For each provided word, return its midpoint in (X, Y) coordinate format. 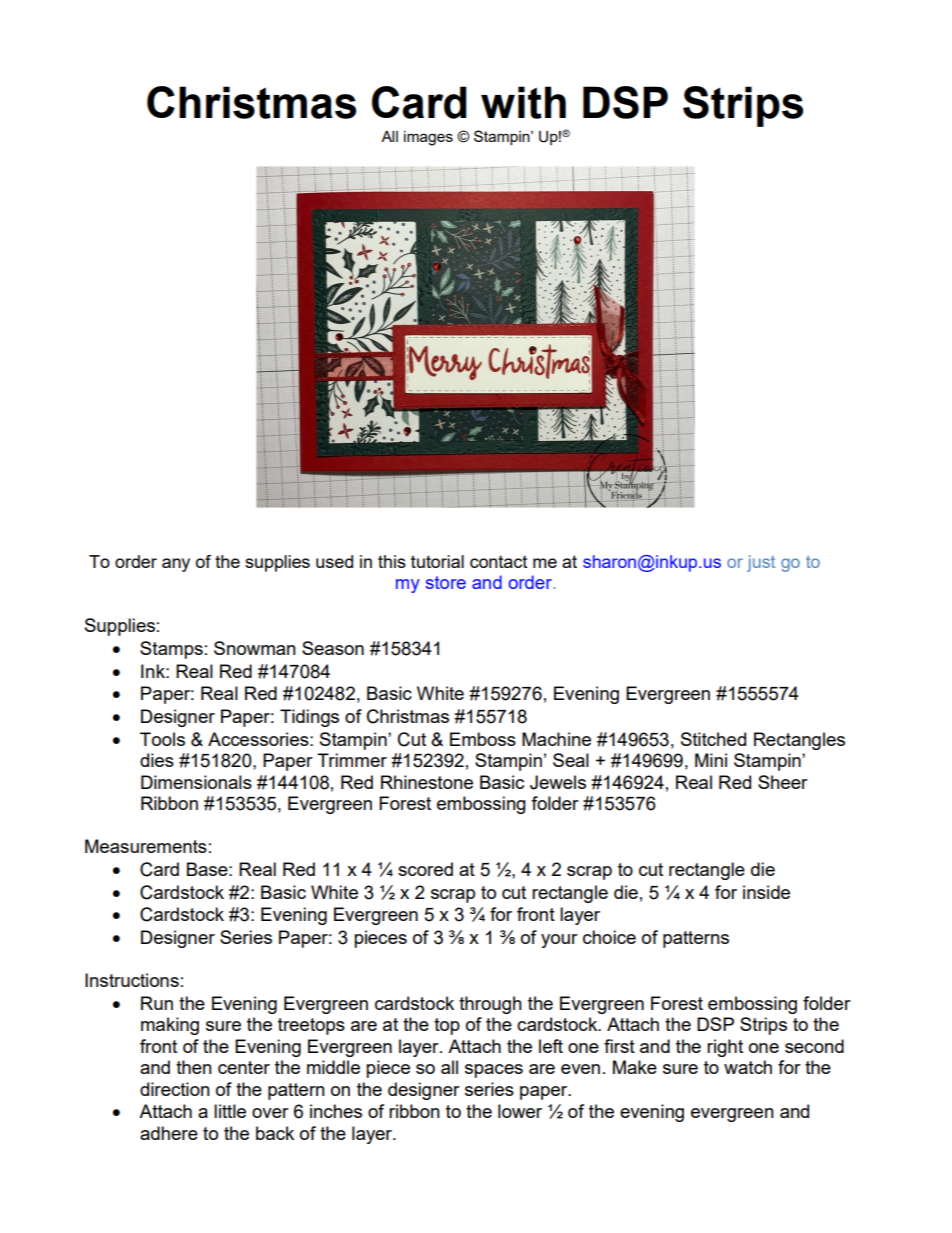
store (446, 582)
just (761, 563)
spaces (494, 1071)
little (230, 1111)
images (428, 138)
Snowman (255, 648)
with (523, 102)
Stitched (713, 739)
